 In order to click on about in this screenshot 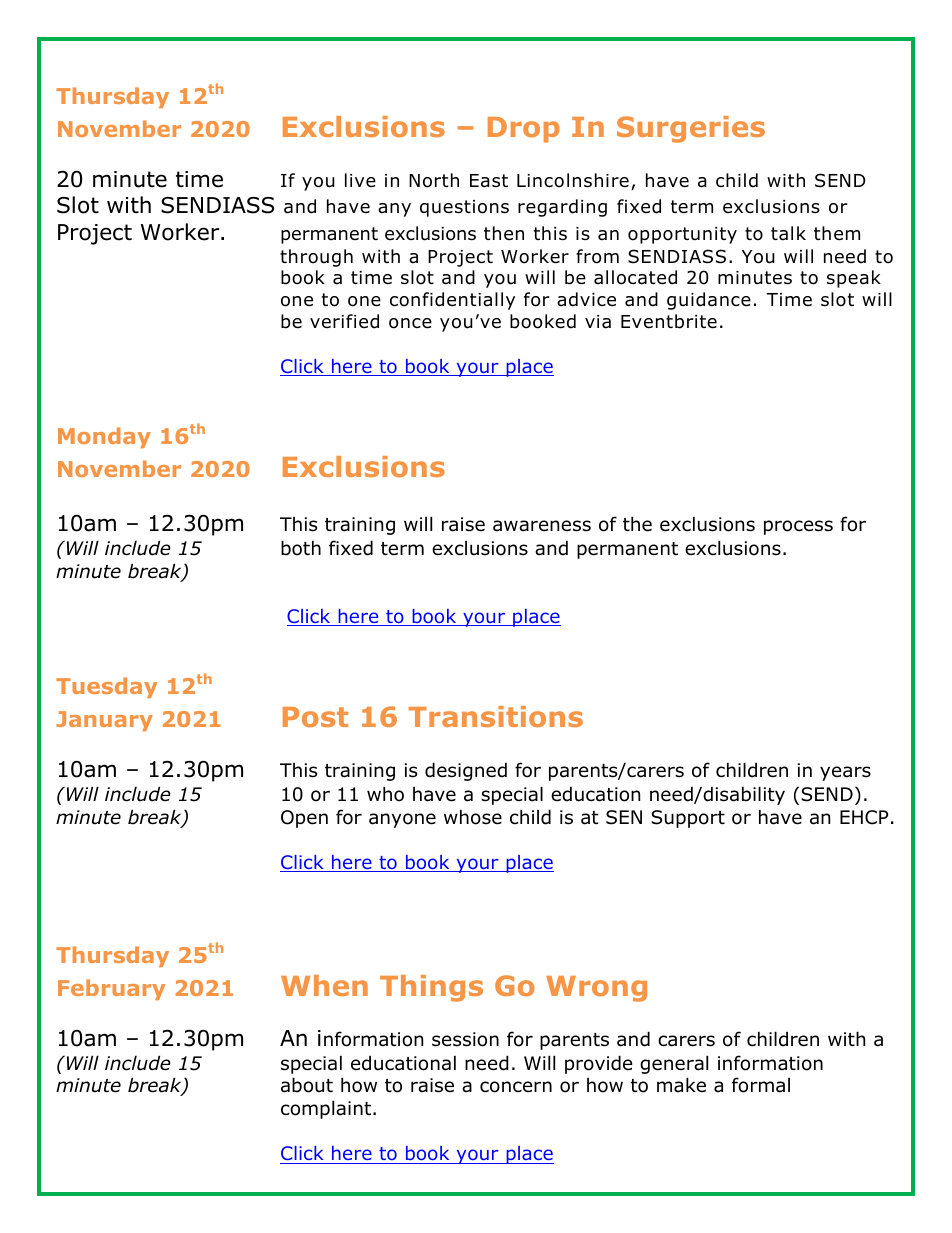, I will do `click(307, 1085)`.
